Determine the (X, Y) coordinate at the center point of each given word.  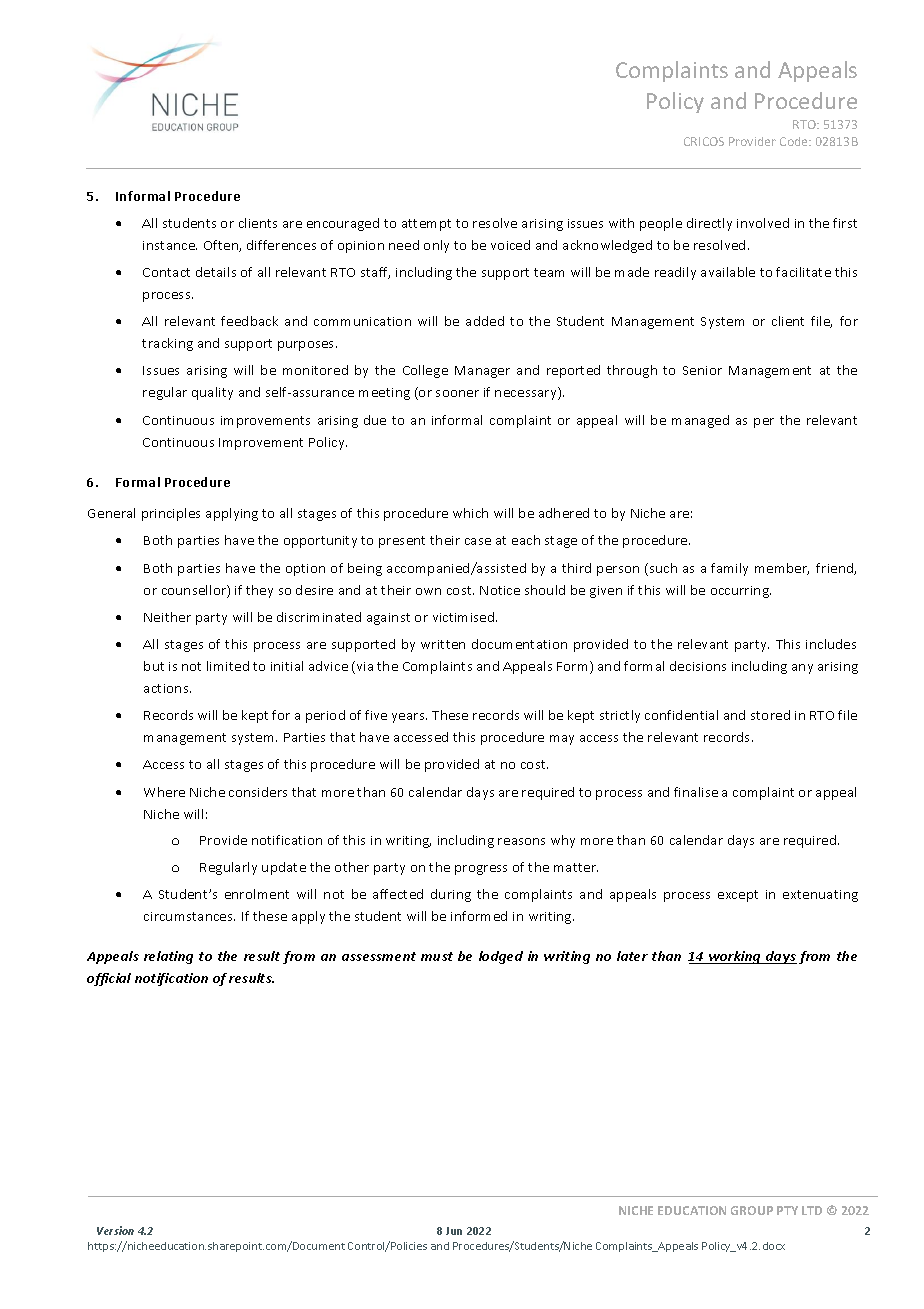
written (443, 644)
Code (795, 141)
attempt (426, 225)
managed (700, 421)
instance (170, 245)
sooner (457, 393)
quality (212, 393)
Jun (454, 1231)
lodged (501, 957)
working (735, 957)
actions (167, 688)
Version (115, 1230)
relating (168, 957)
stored (770, 715)
